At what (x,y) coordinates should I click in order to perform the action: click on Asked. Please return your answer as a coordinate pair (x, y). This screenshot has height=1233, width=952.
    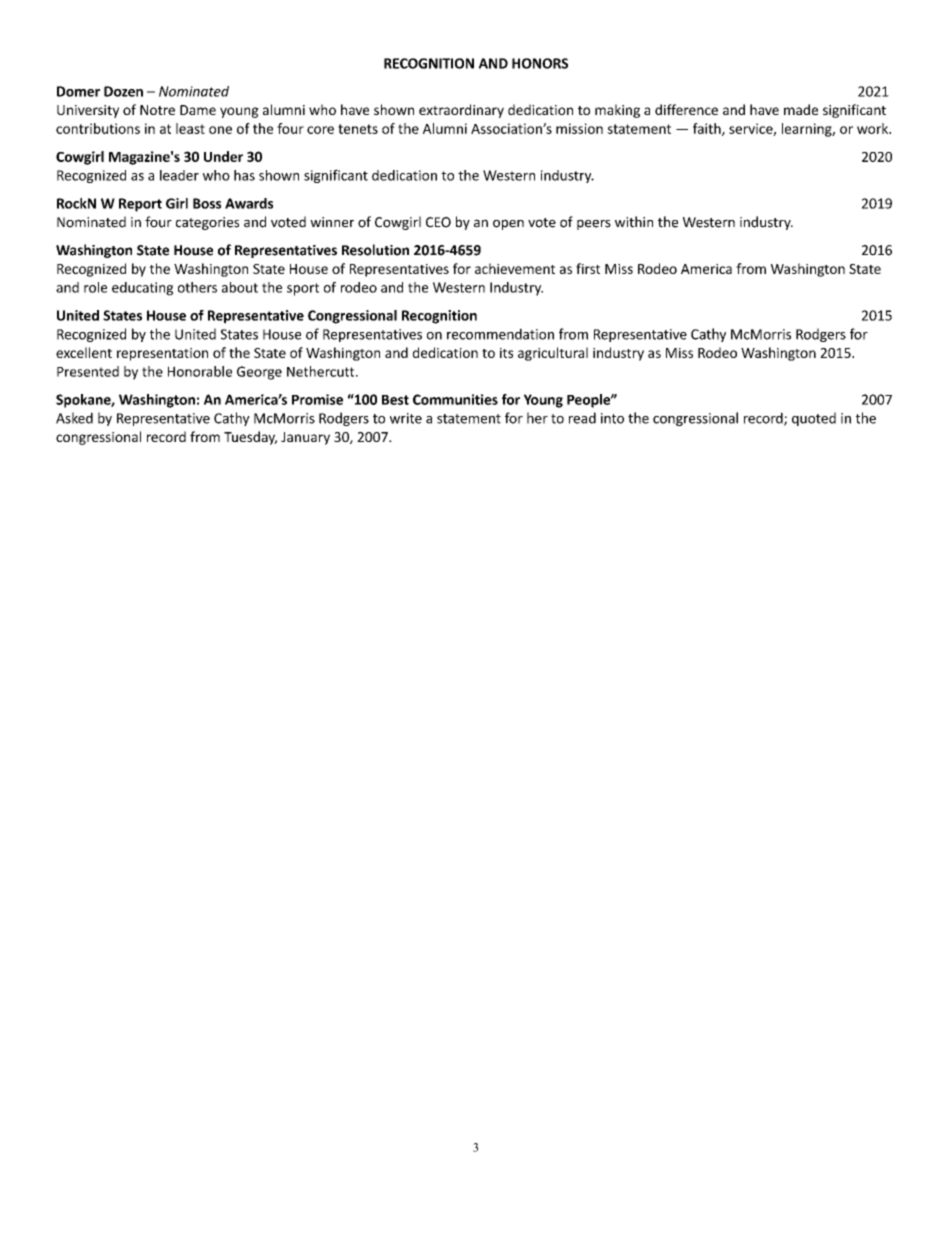
    Looking at the image, I should click on (74, 418).
